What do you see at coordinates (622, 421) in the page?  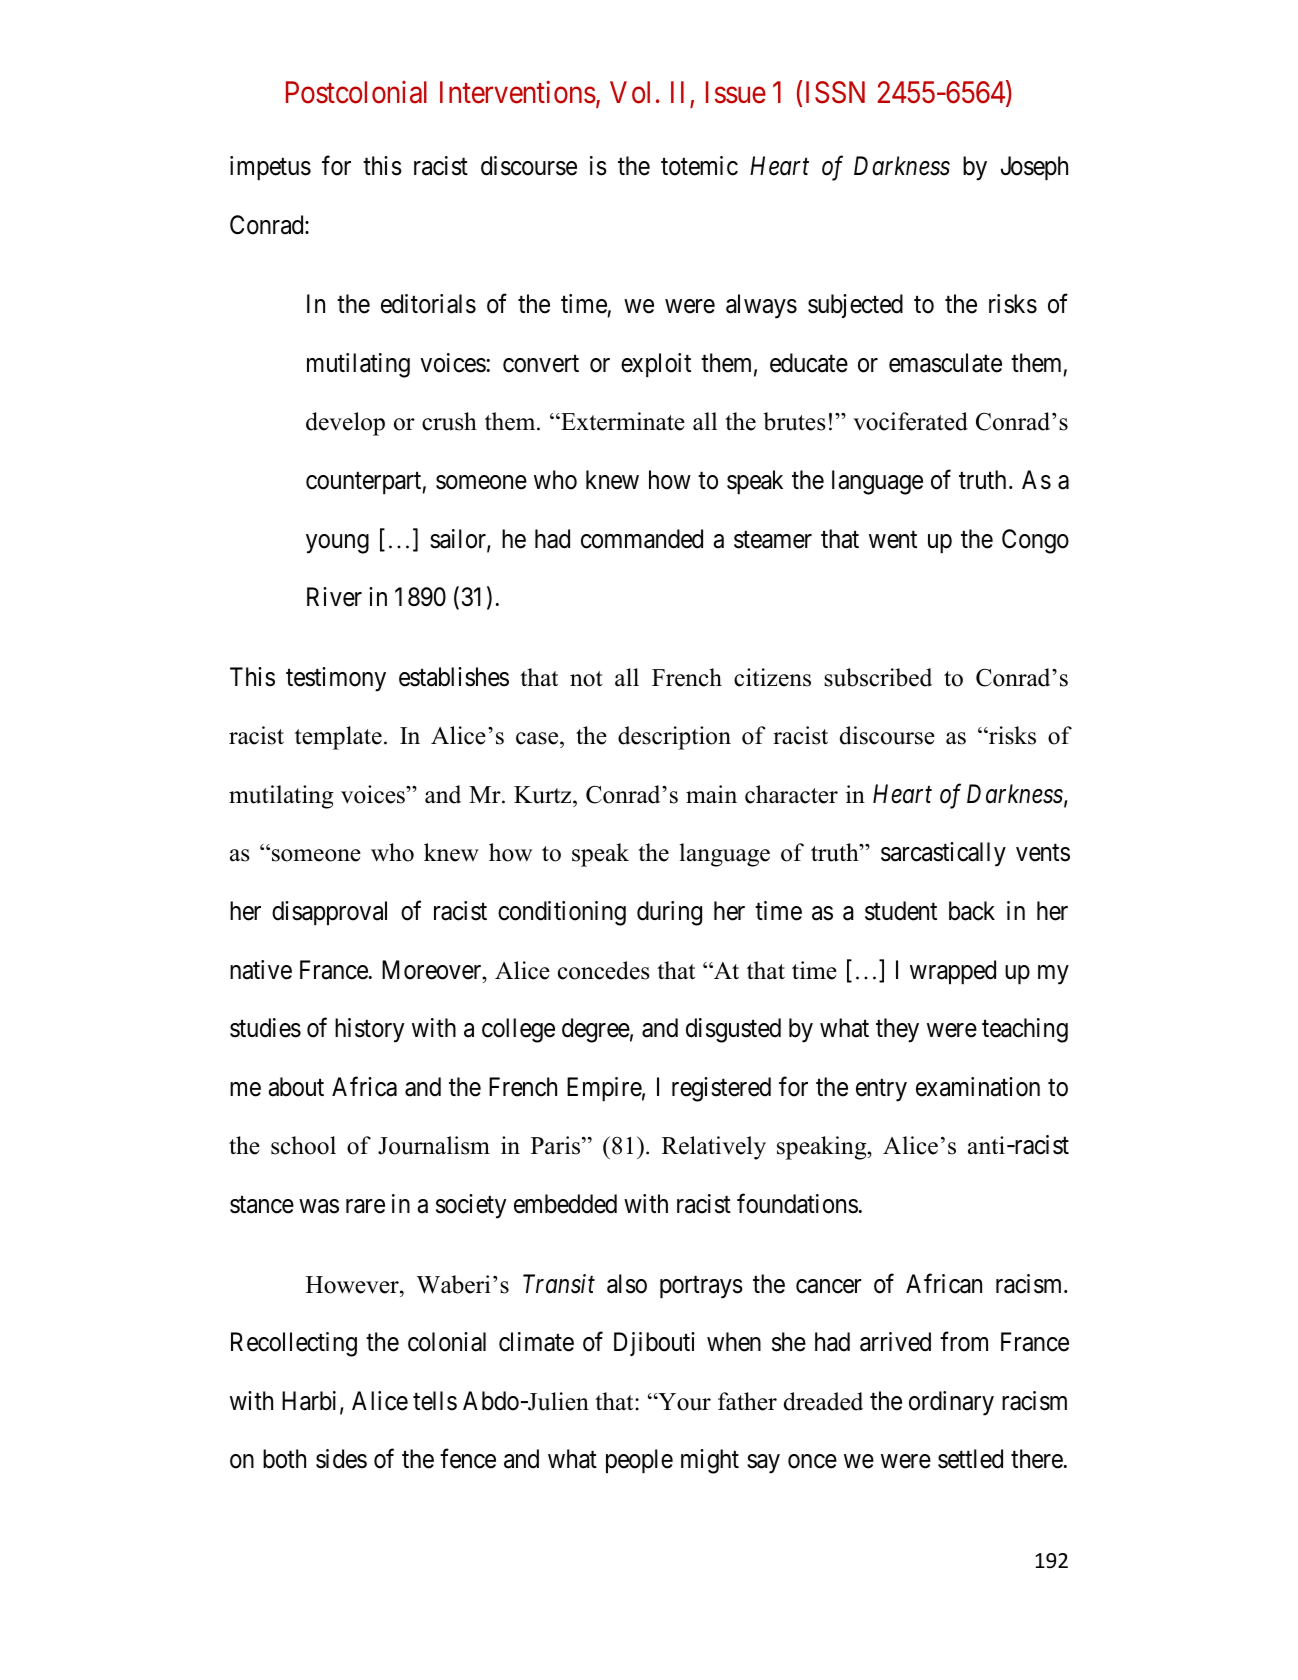 I see `Exterminate` at bounding box center [622, 421].
